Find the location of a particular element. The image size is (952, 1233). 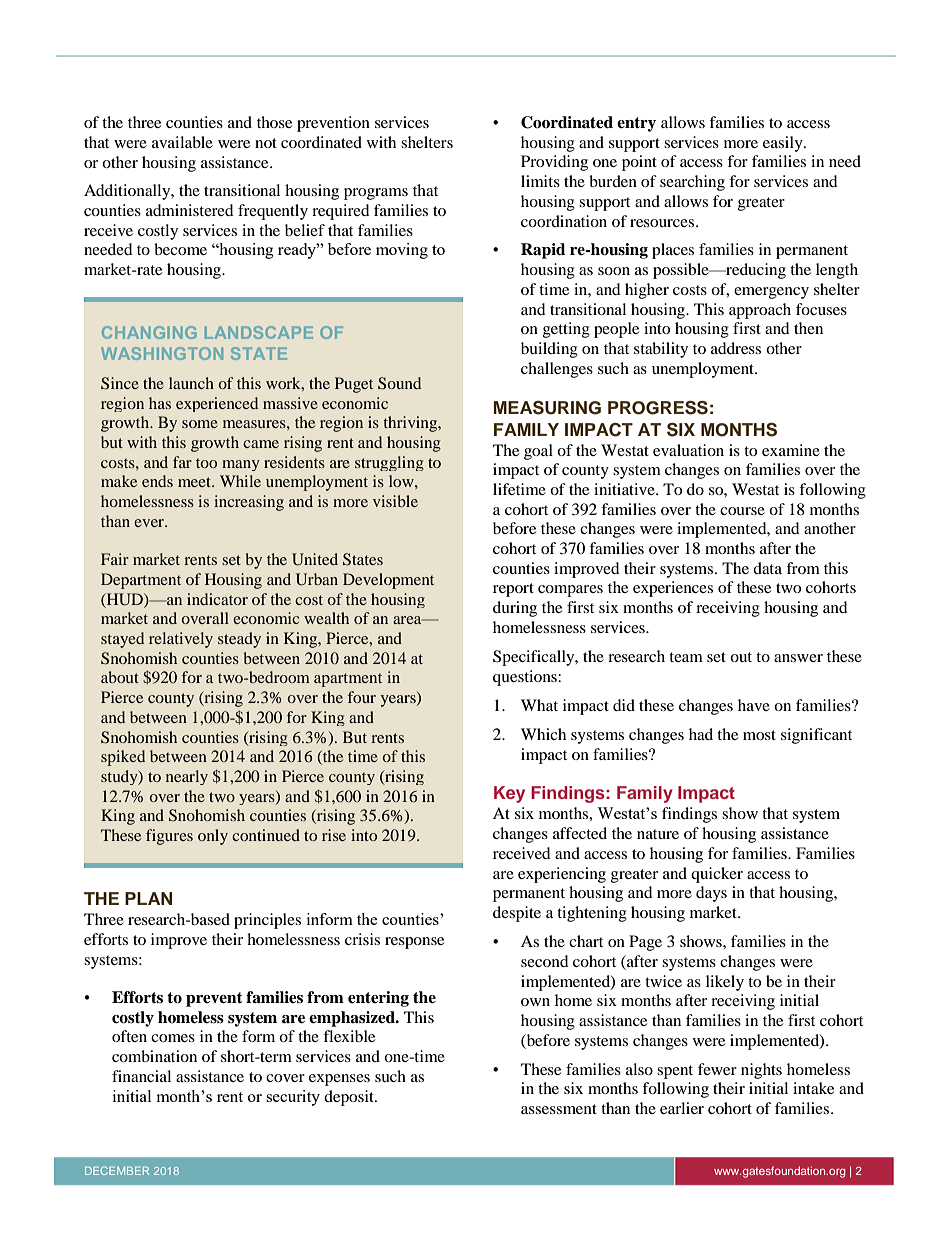

assessment is located at coordinates (559, 1109).
